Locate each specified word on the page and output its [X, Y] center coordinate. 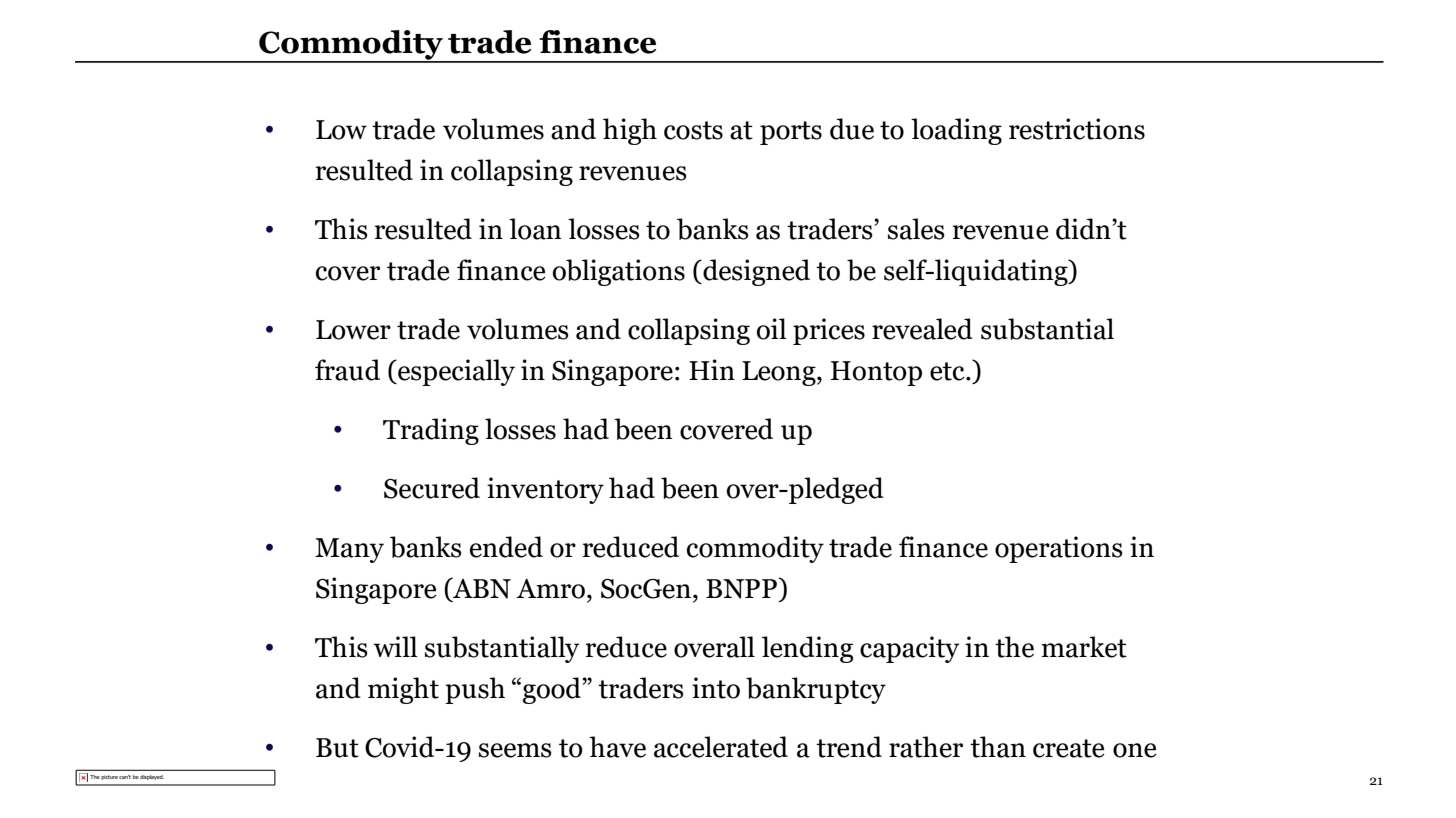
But [337, 748]
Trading [431, 431]
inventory [545, 490]
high [630, 131]
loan [535, 229]
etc [948, 371]
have [617, 747]
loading [956, 131]
